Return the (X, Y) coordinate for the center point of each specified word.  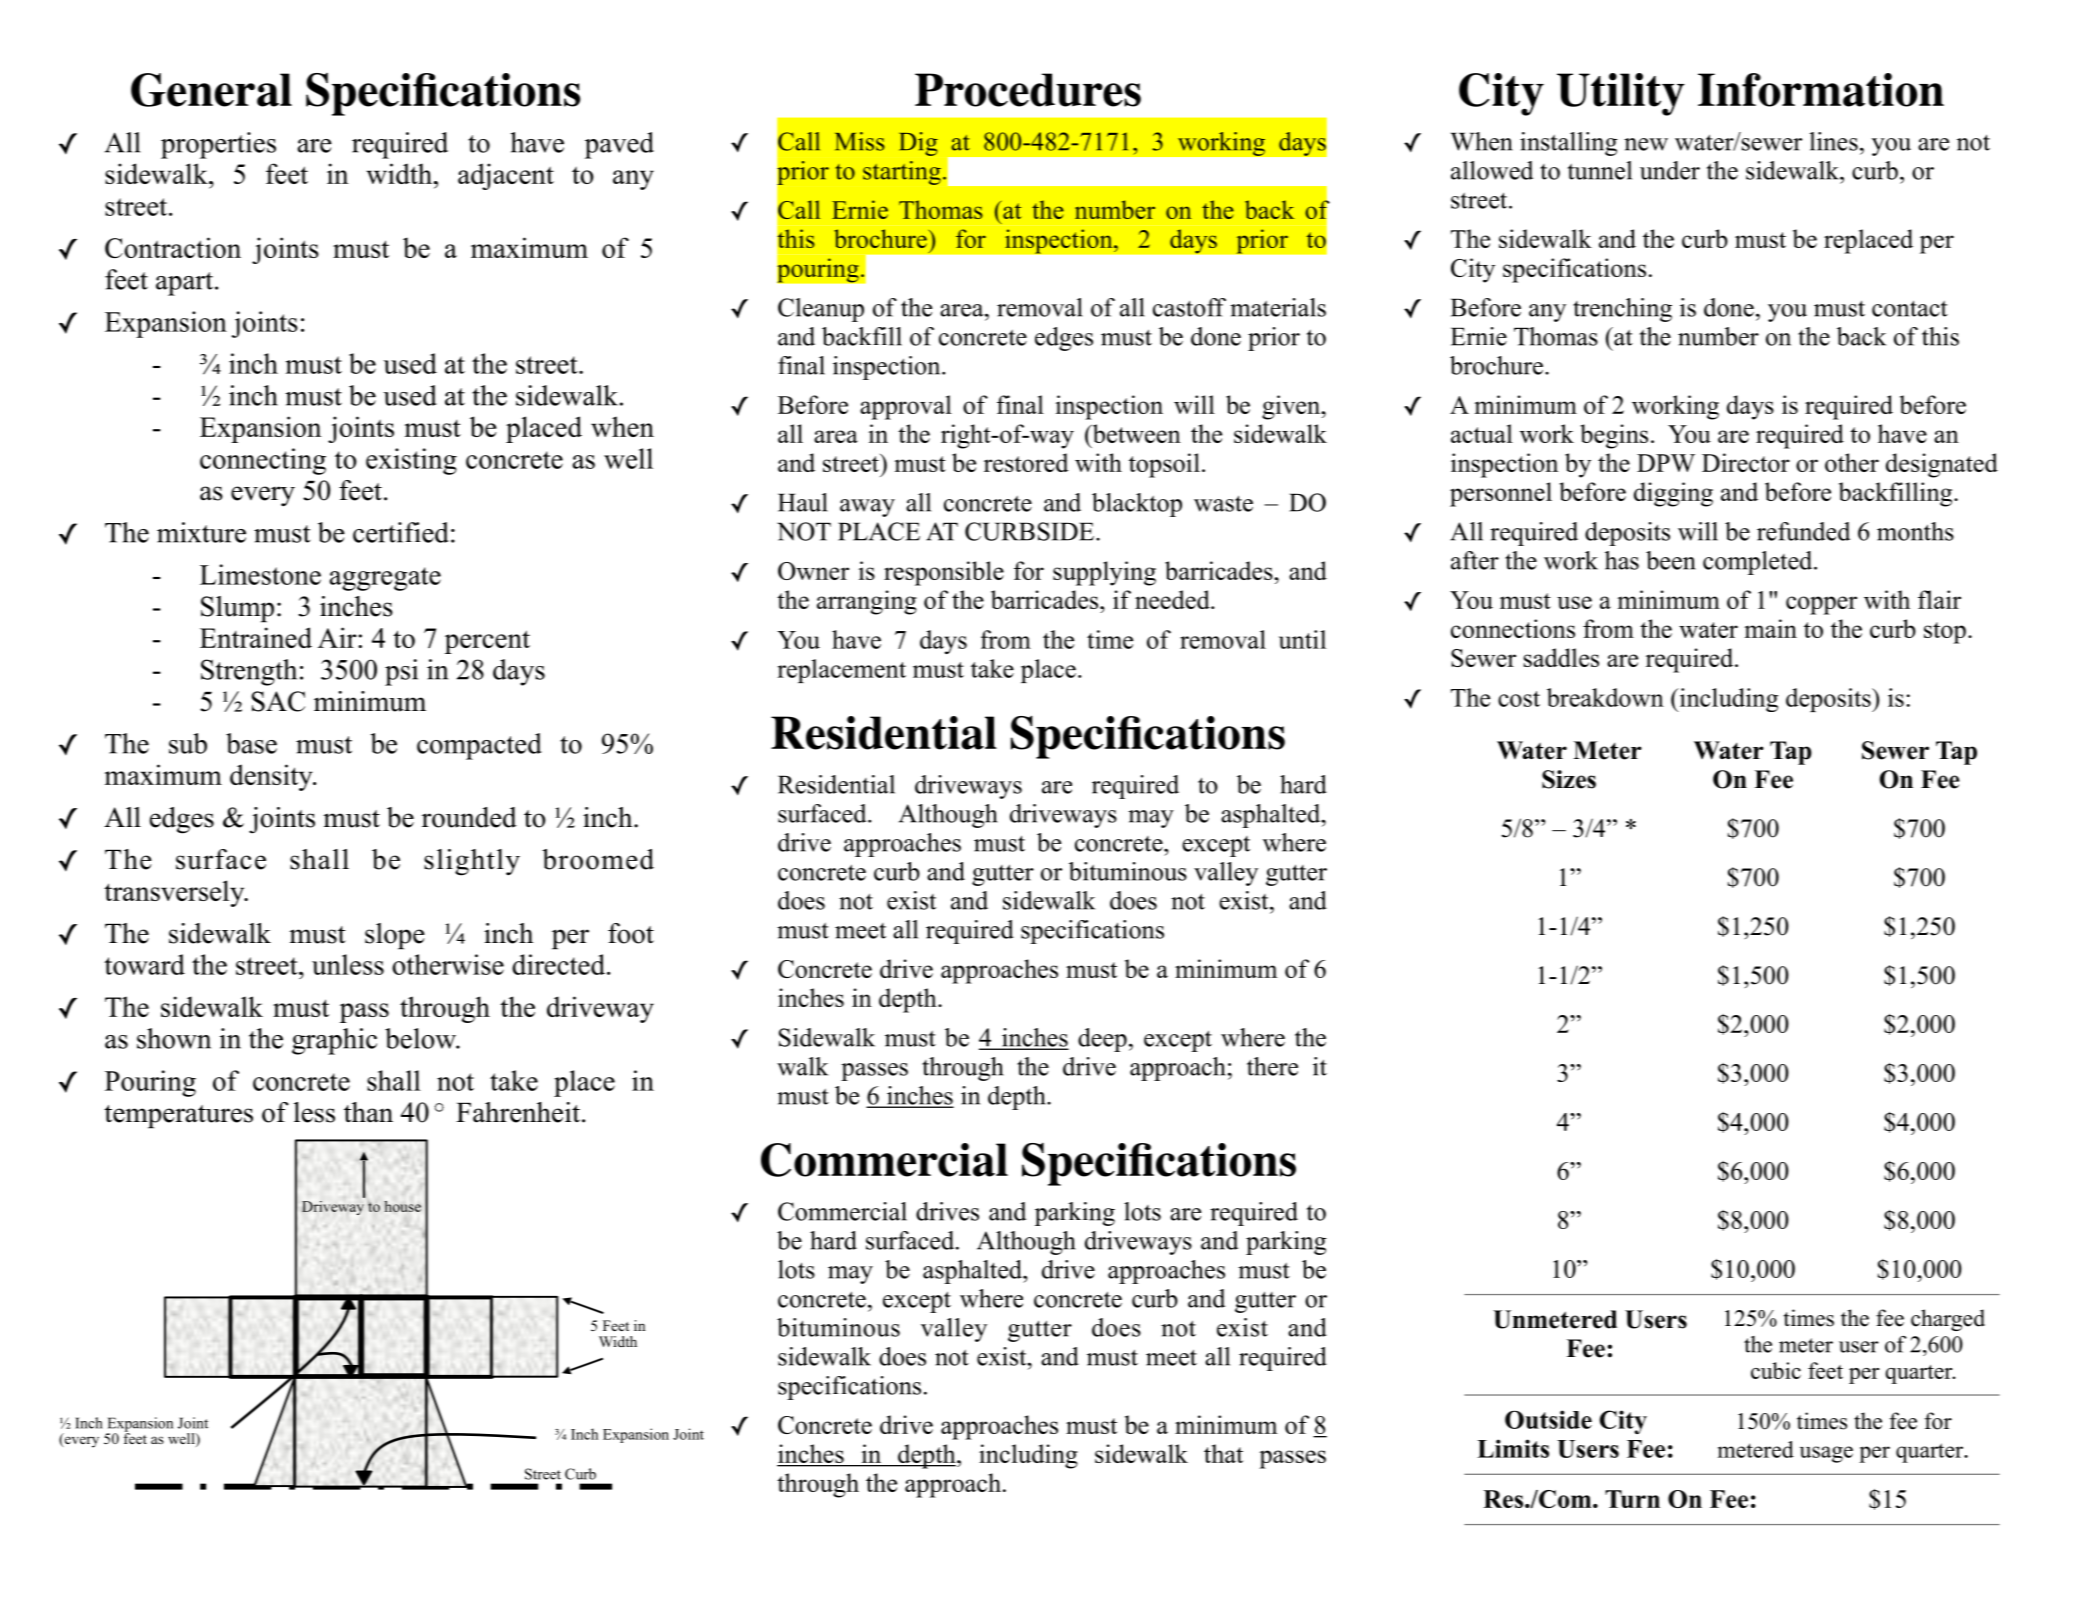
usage (1826, 1454)
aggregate (385, 579)
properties (218, 145)
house (402, 1206)
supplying (1104, 573)
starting (902, 173)
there (1272, 1066)
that (1223, 1453)
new (1646, 144)
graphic (334, 1041)
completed (1759, 563)
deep (1102, 1040)
